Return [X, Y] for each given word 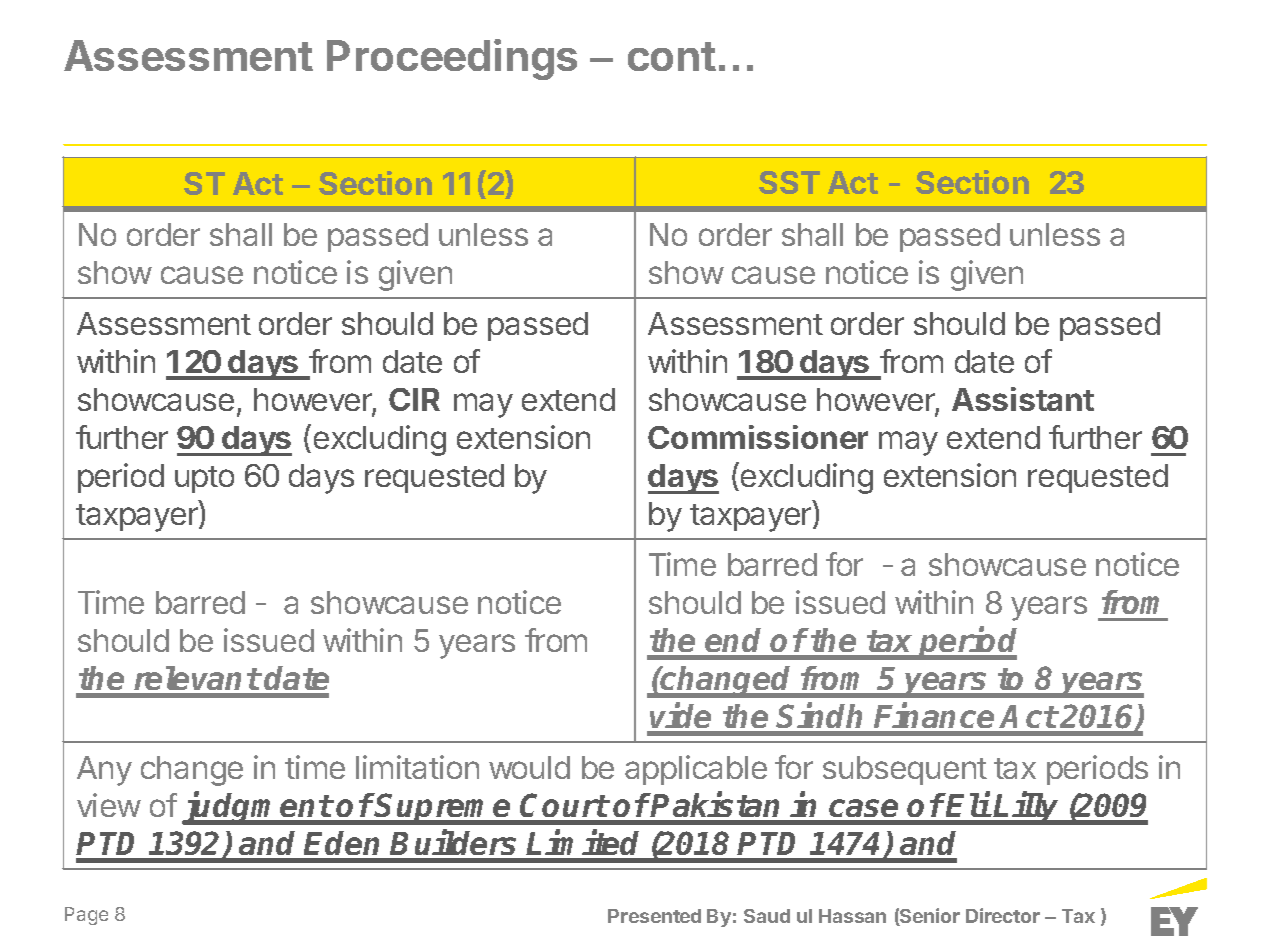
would [529, 767]
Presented [654, 916]
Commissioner [758, 437]
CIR [414, 399]
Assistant [1023, 399]
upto [204, 479]
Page [86, 916]
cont [672, 56]
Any [104, 771]
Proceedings [452, 59]
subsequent [905, 770]
